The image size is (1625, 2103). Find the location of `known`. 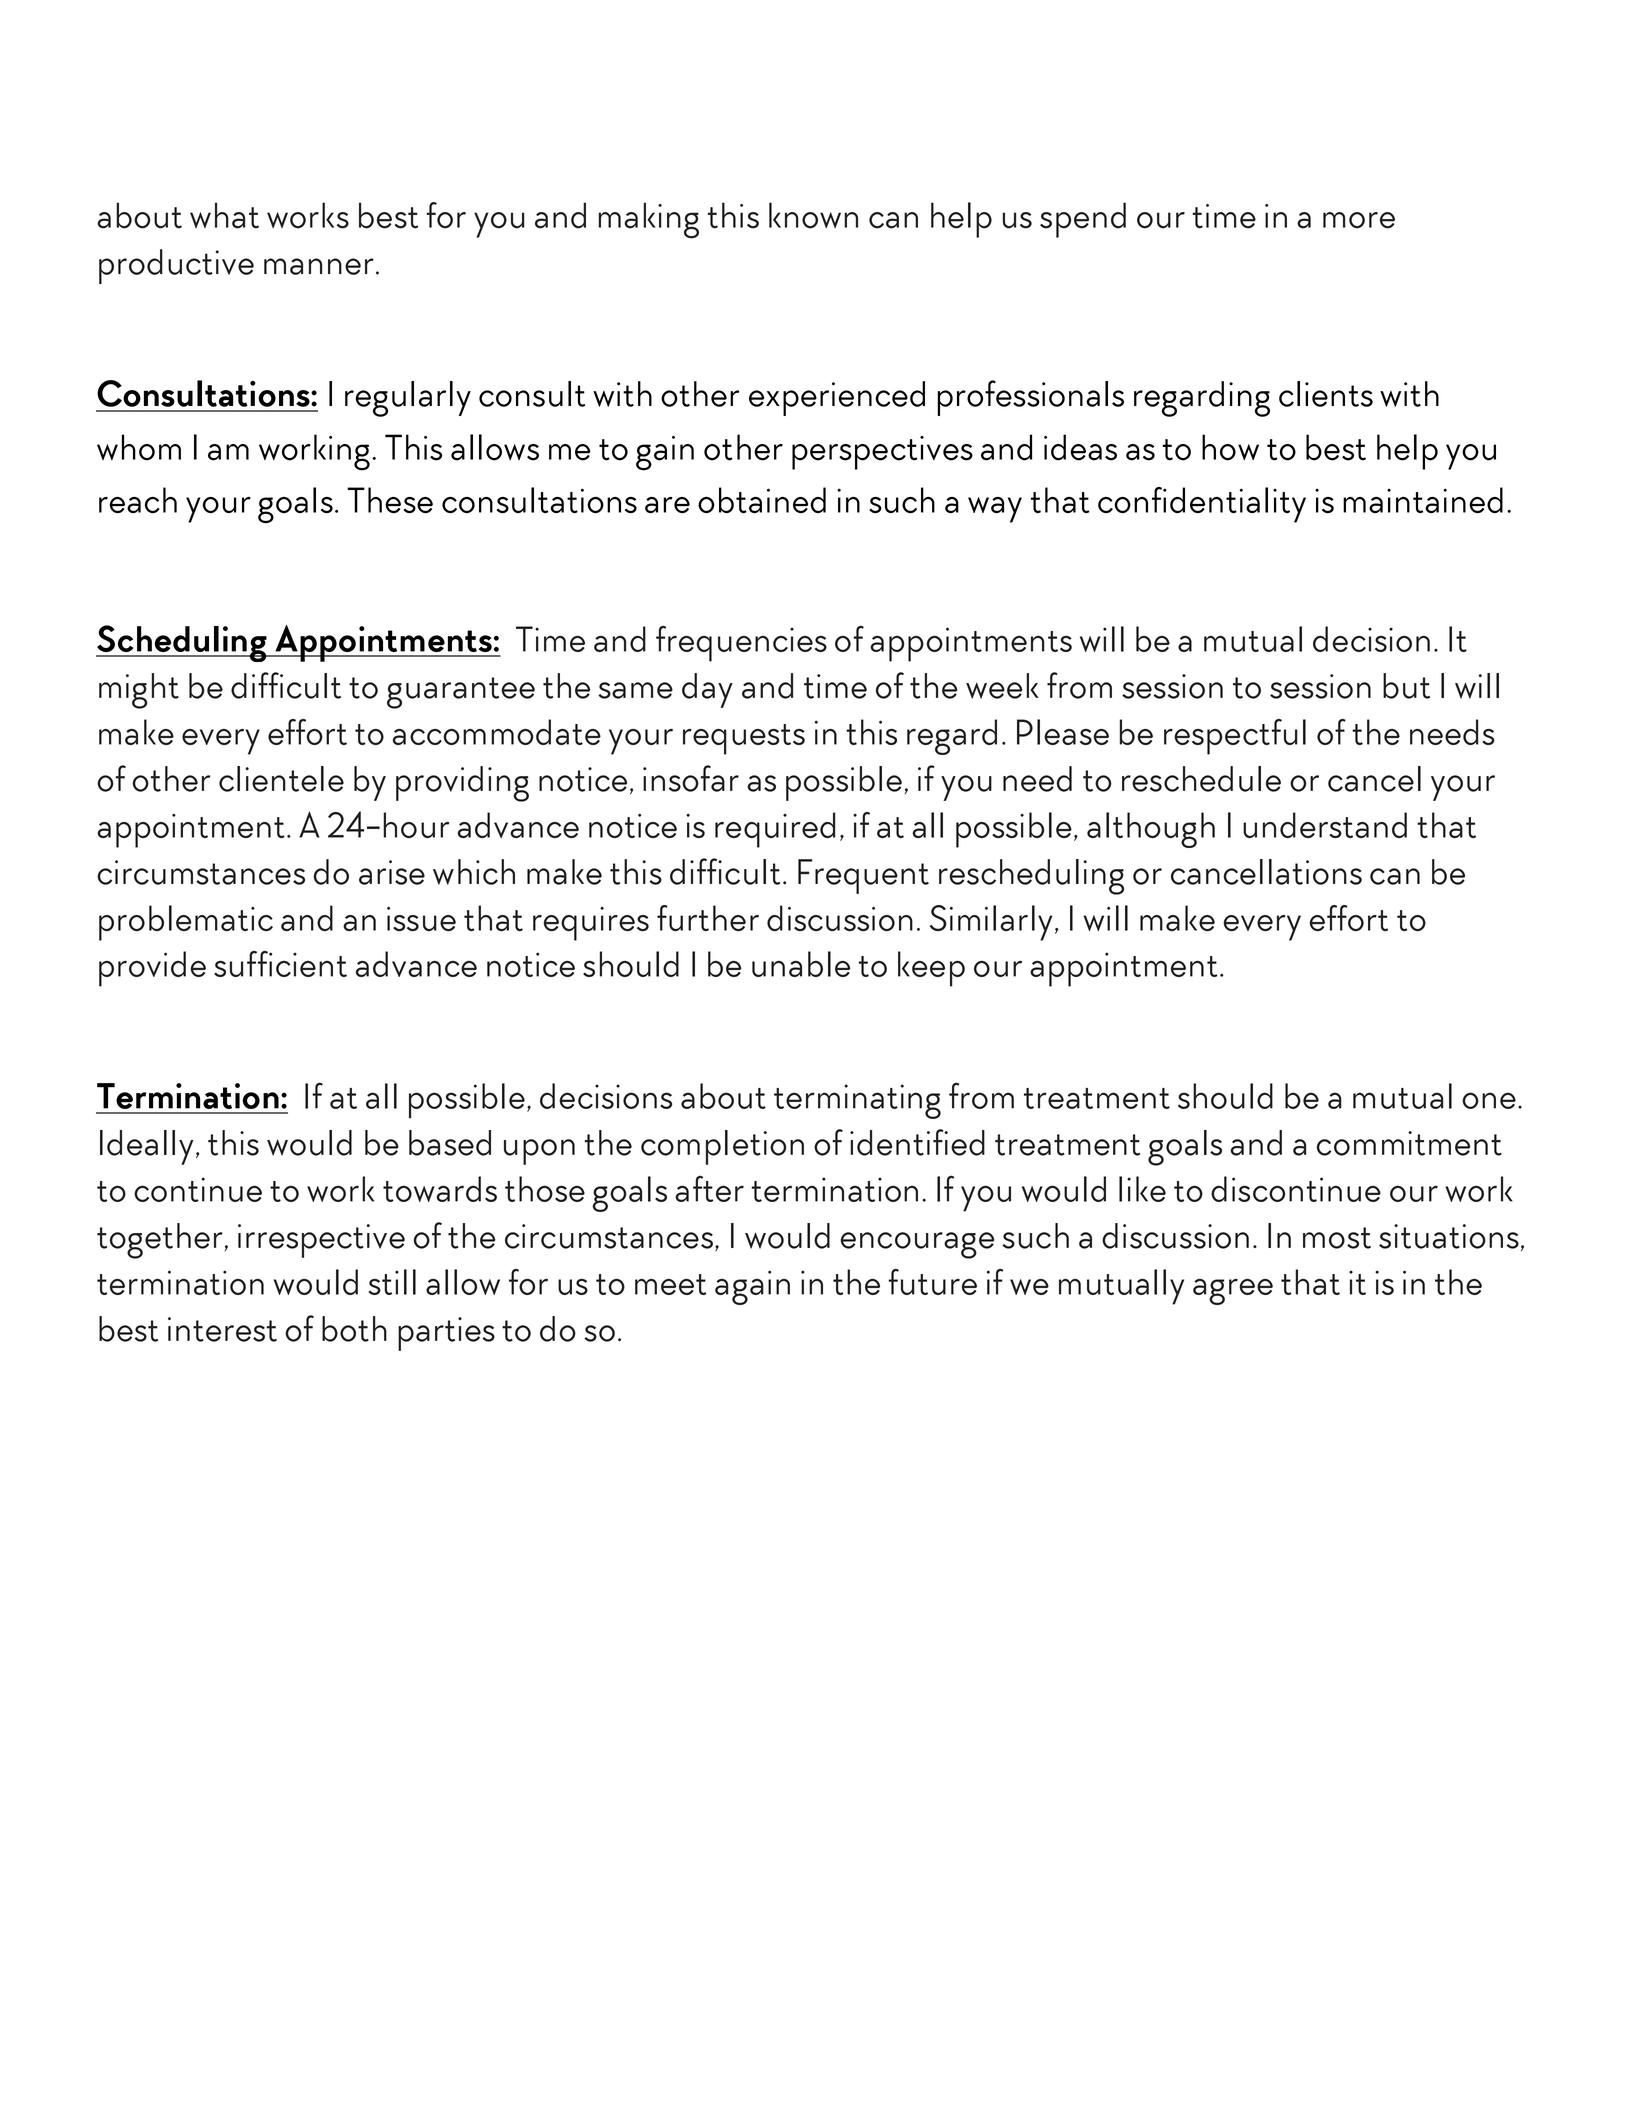

known is located at coordinates (813, 215).
